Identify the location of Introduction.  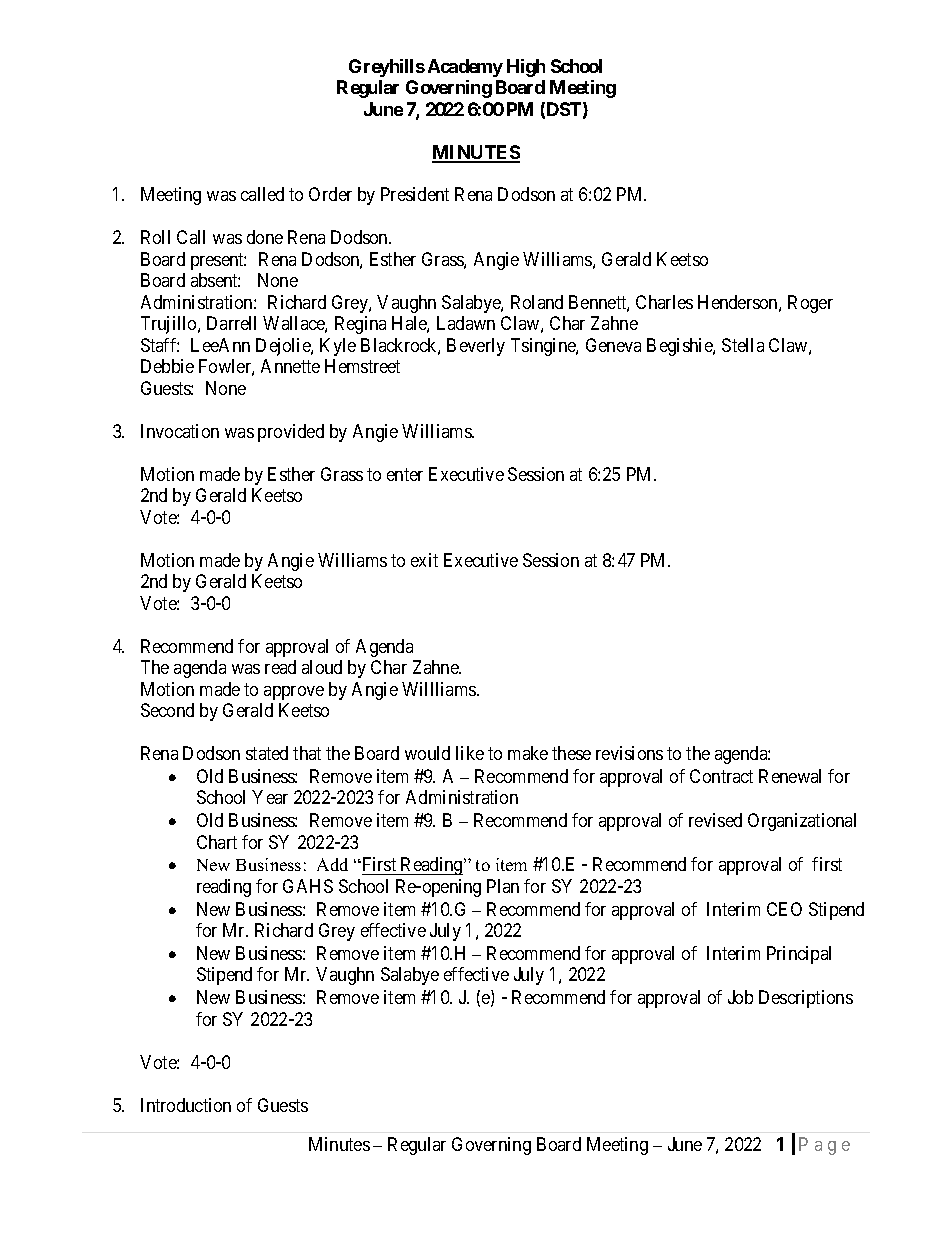
(186, 1105).
